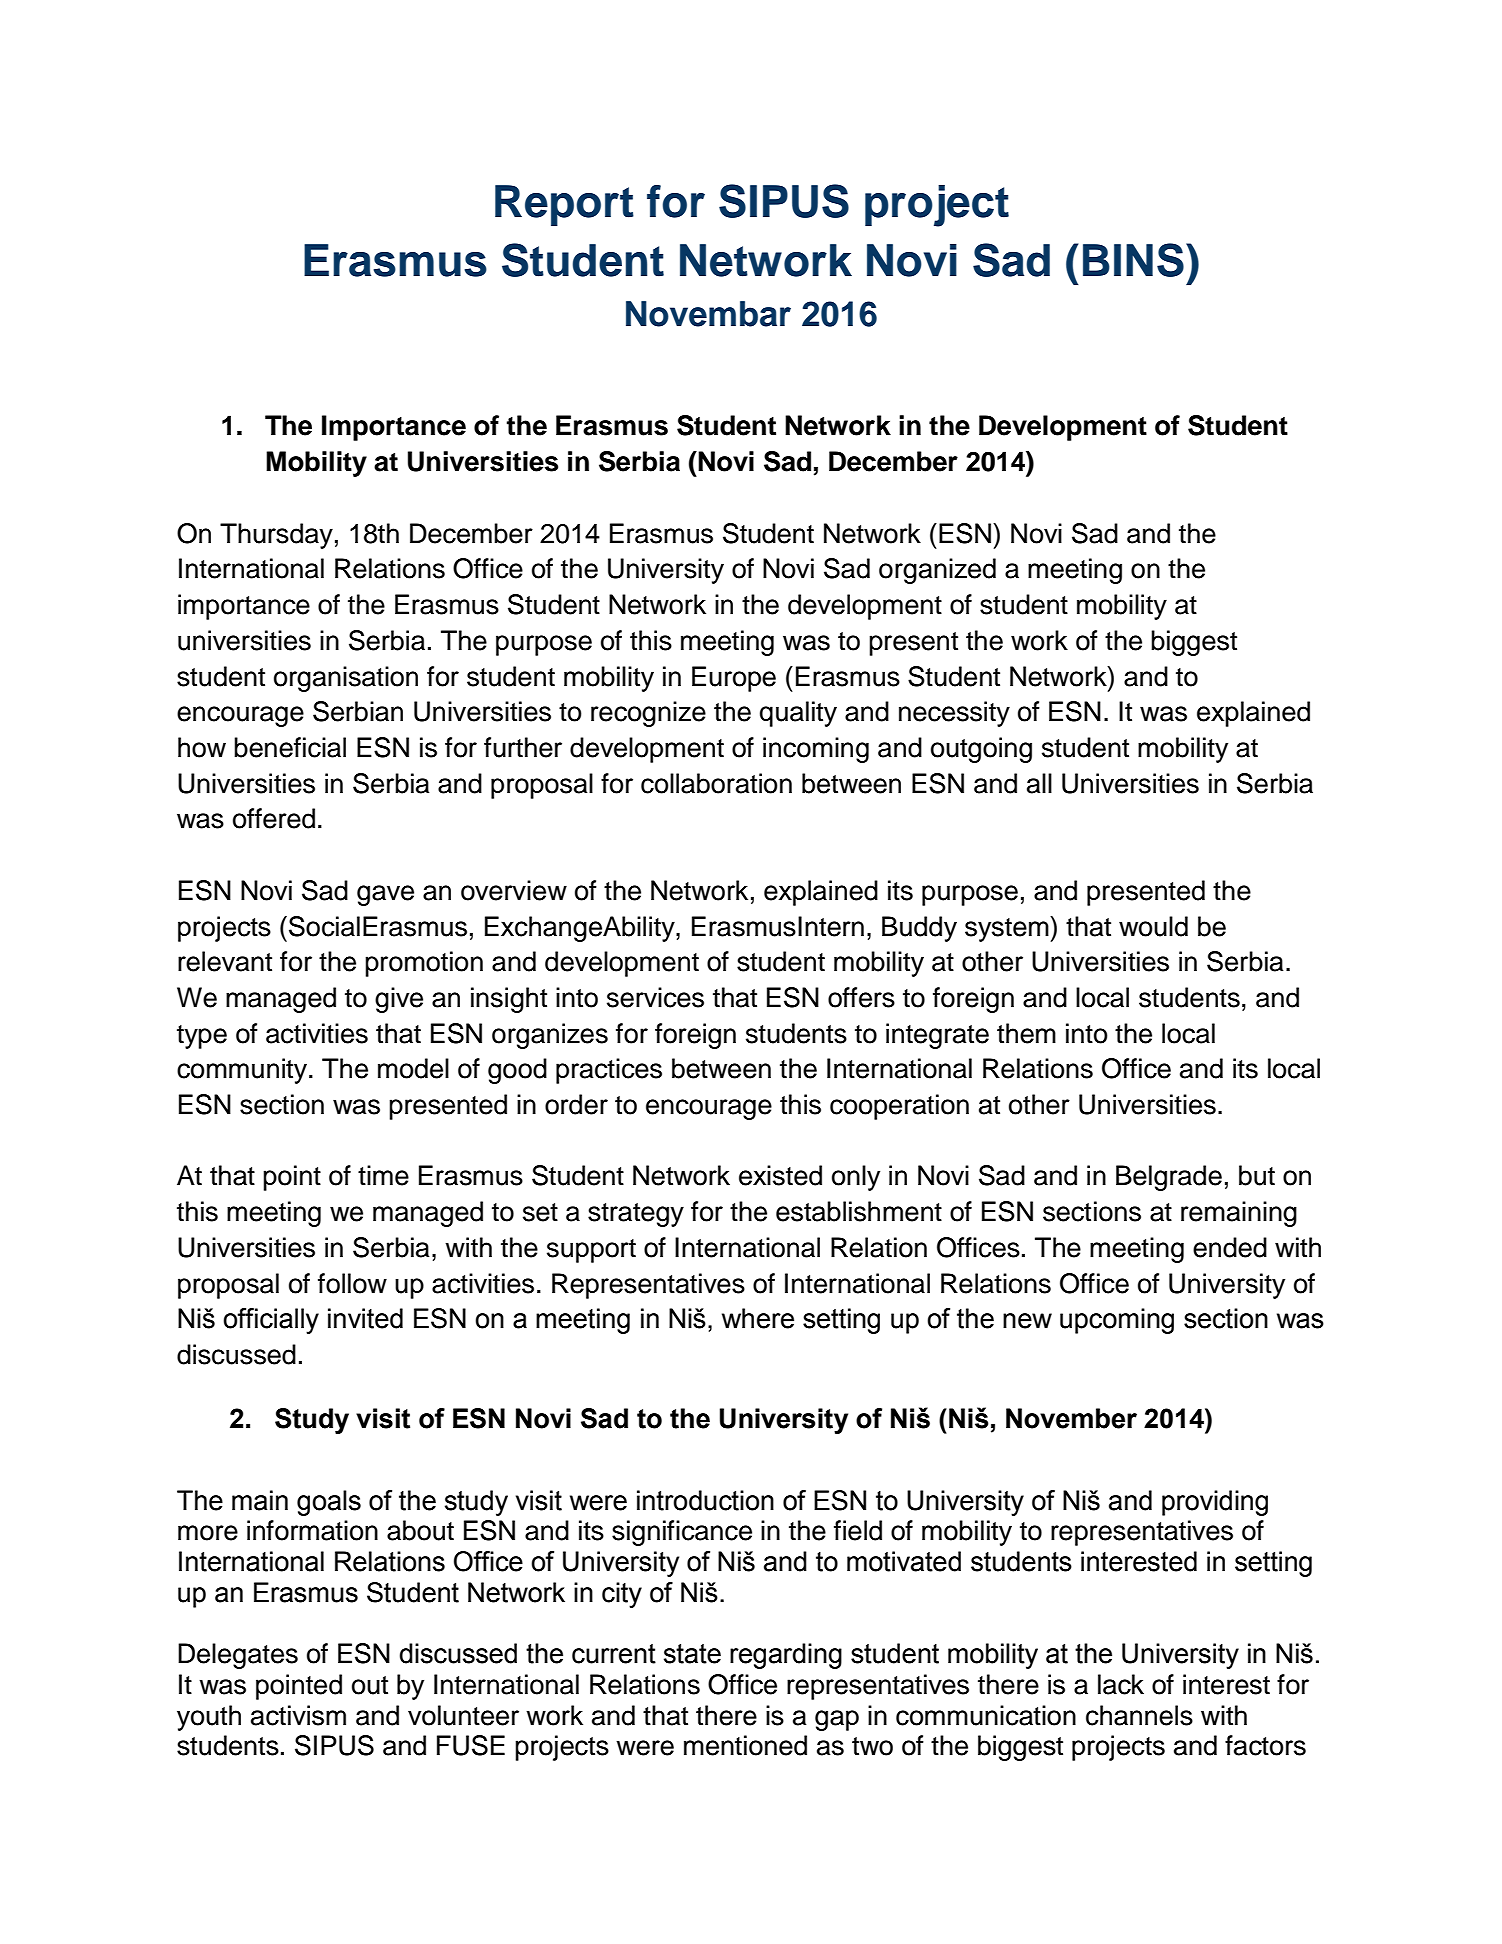 The image size is (1502, 1944). Describe the element at coordinates (716, 783) in the screenshot. I see `collaboration` at that location.
